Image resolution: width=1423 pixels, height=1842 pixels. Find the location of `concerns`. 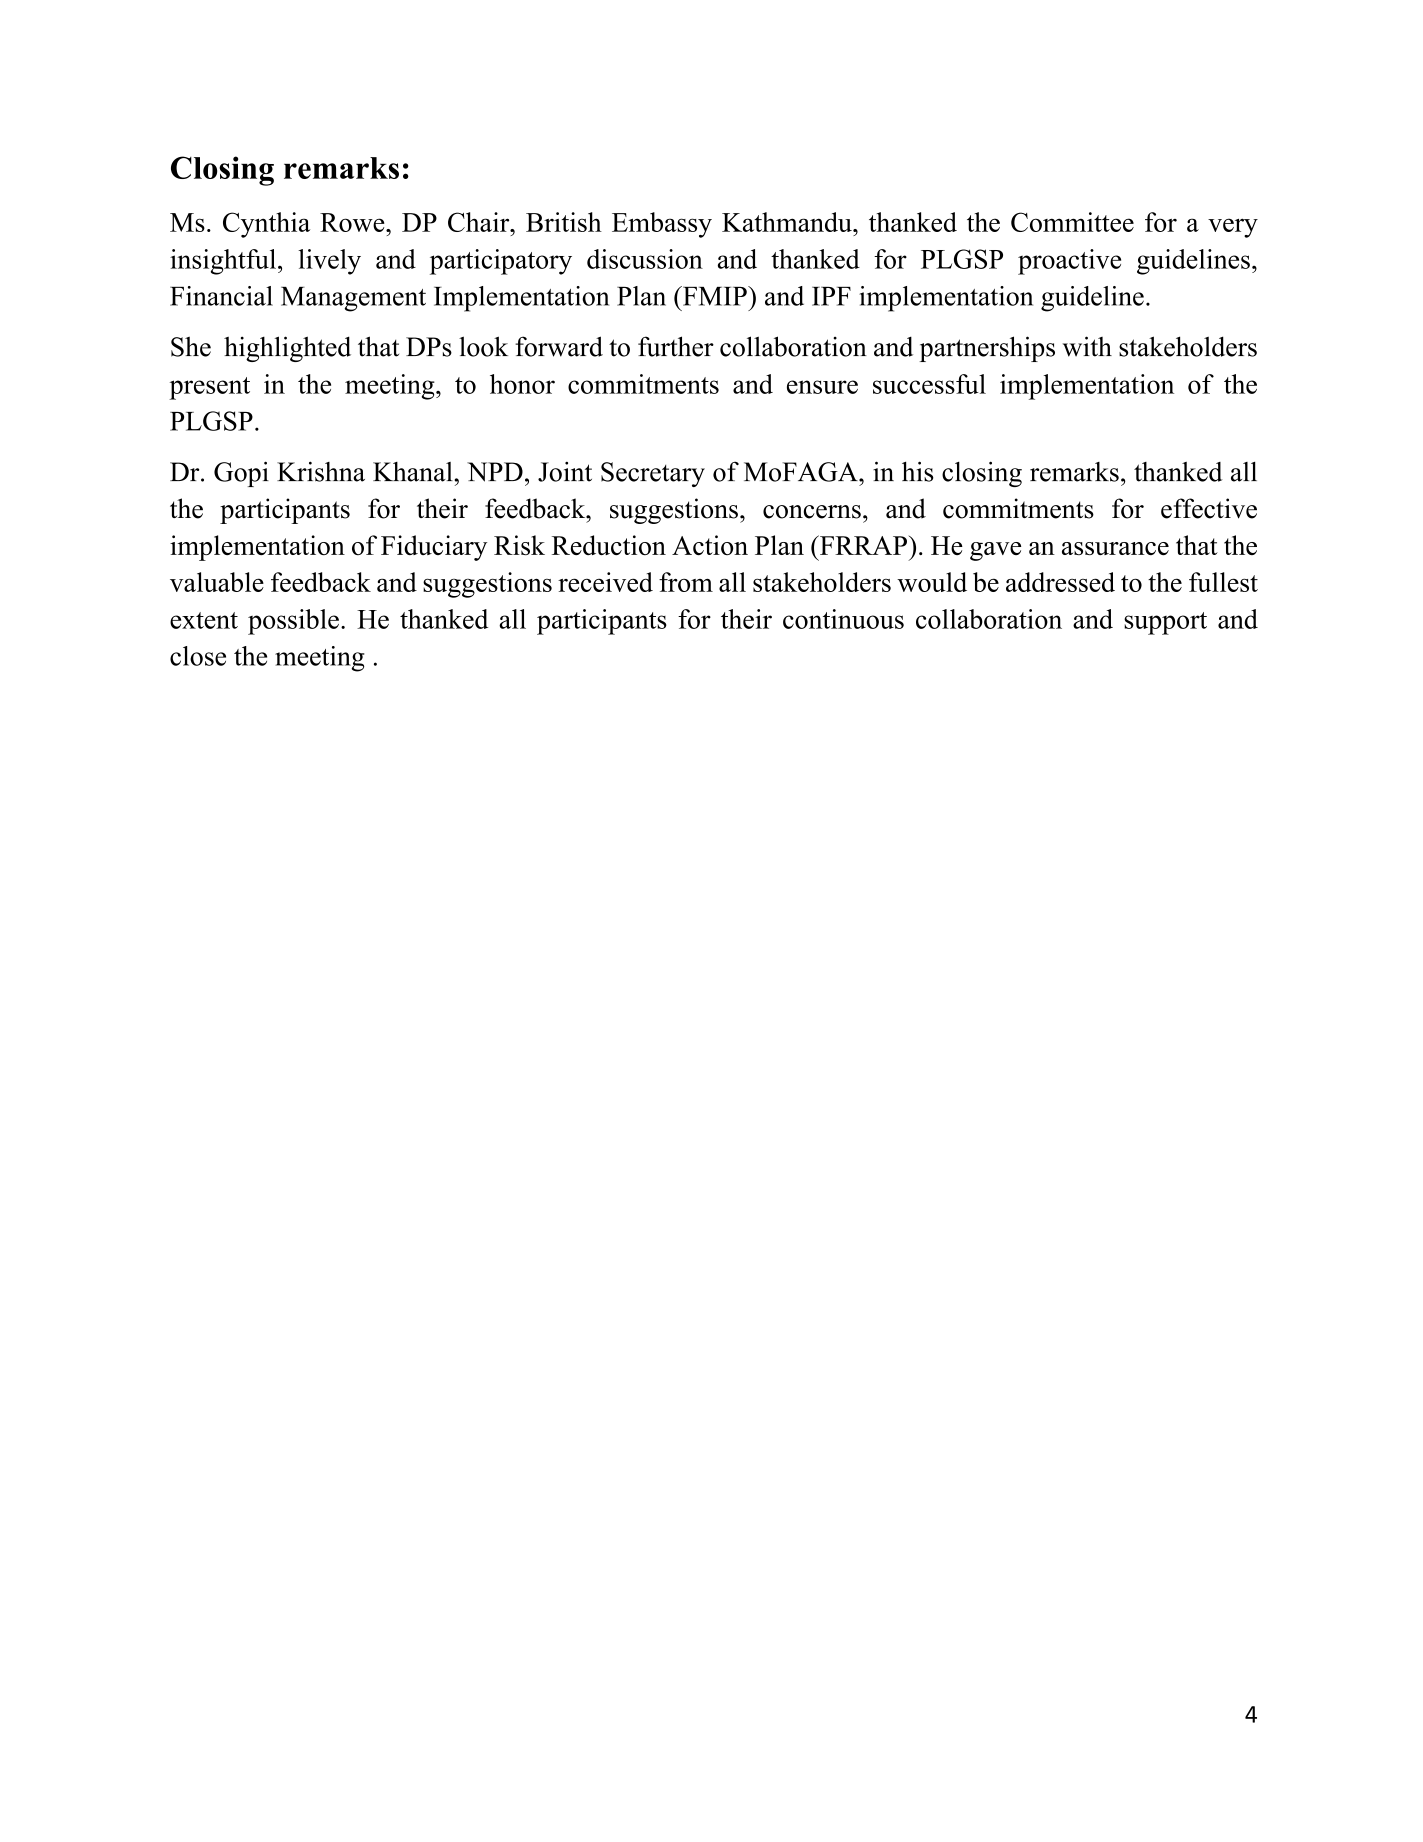

concerns is located at coordinates (812, 512).
